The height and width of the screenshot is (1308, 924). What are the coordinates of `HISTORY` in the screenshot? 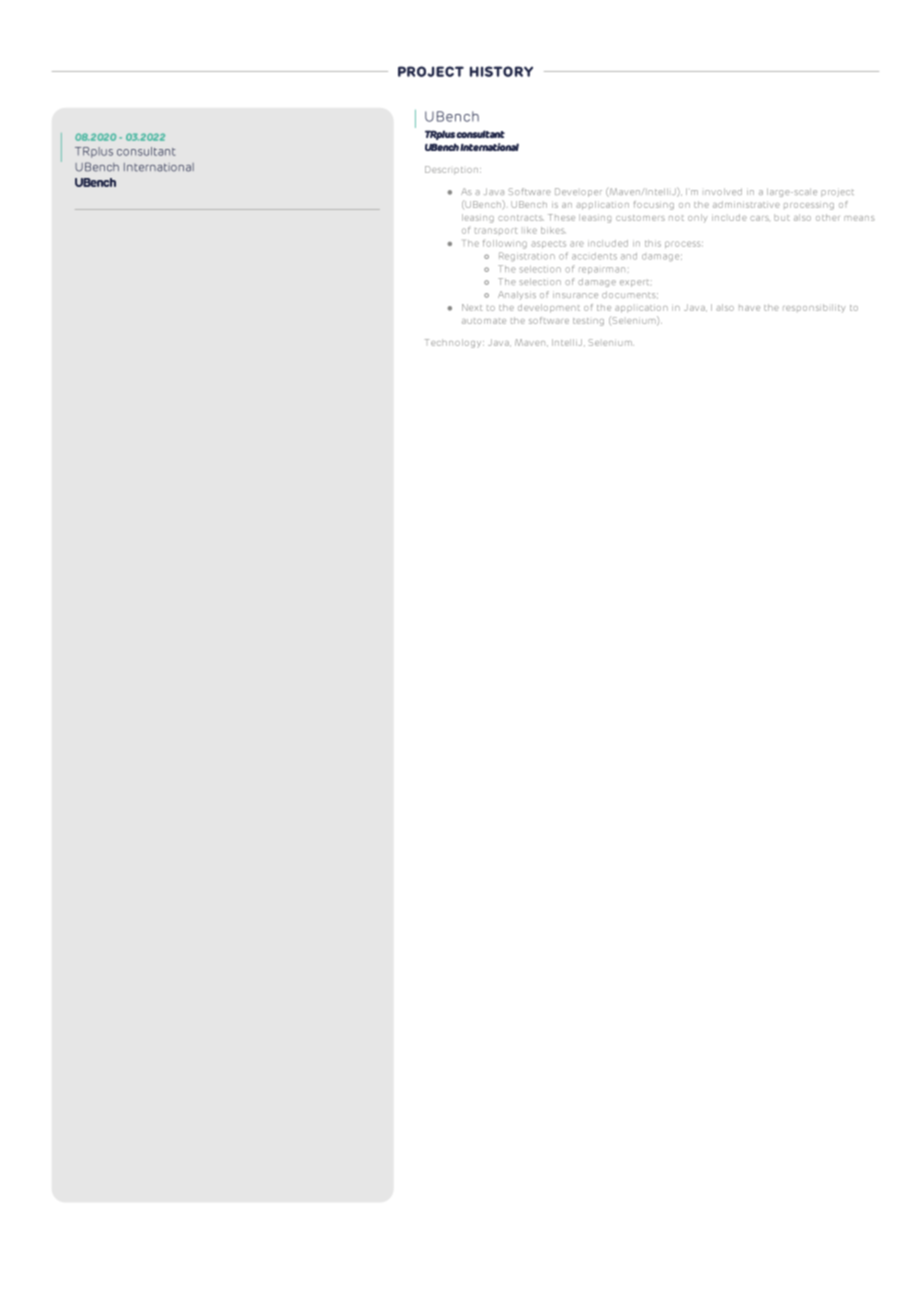 It's located at (501, 71).
